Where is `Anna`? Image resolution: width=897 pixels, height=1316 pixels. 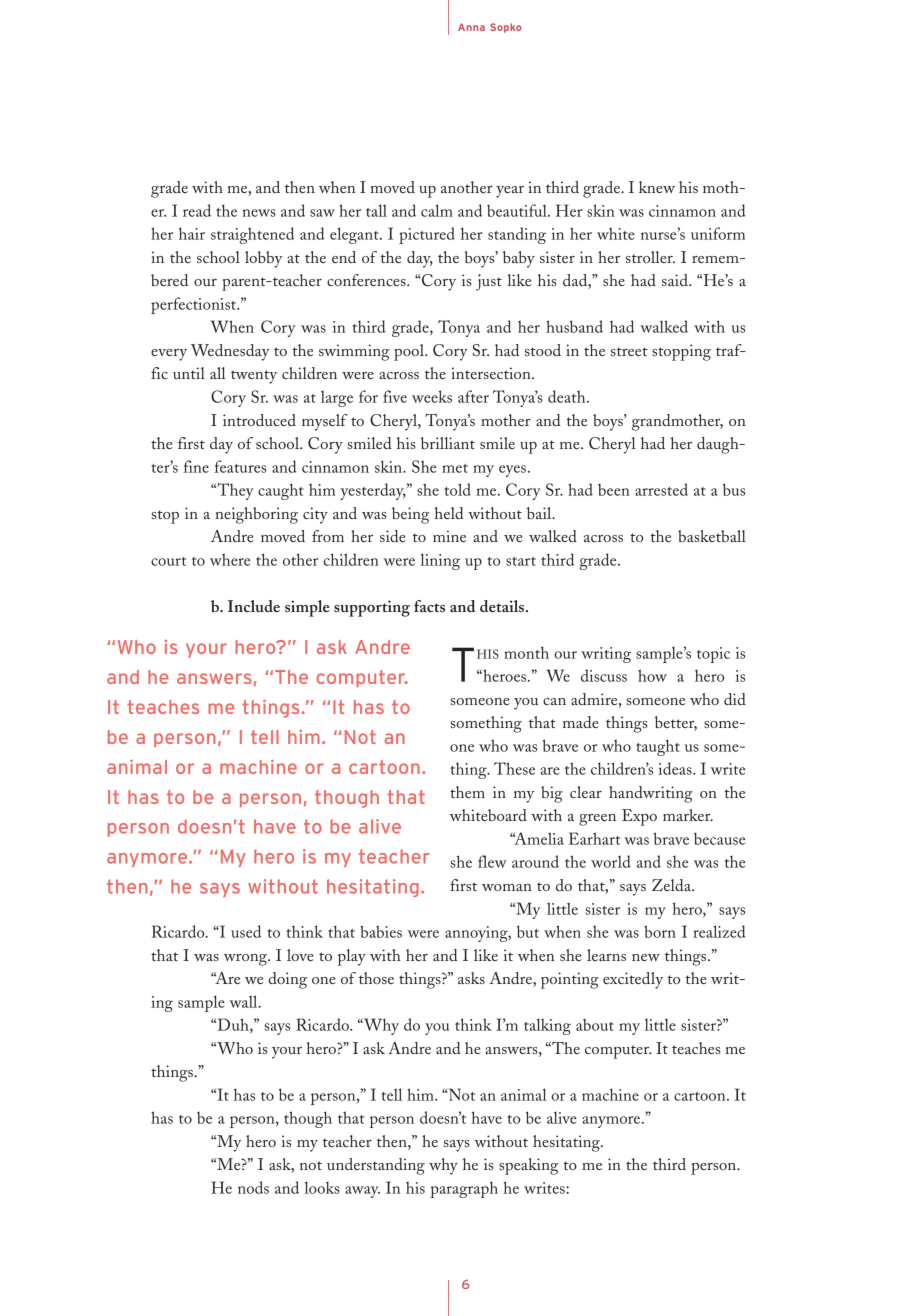 Anna is located at coordinates (471, 27).
